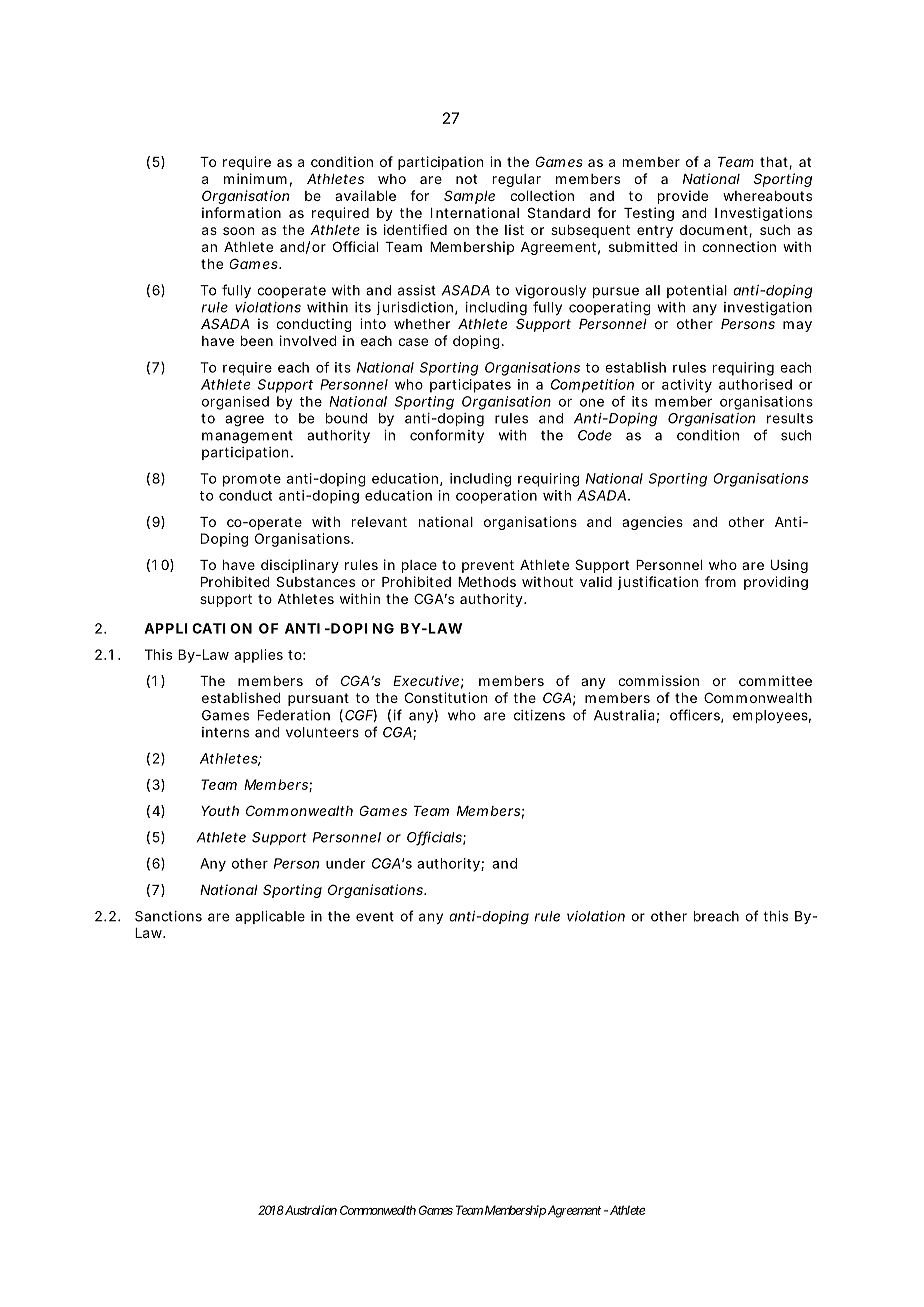 This screenshot has height=1307, width=924. I want to click on information, so click(241, 212).
